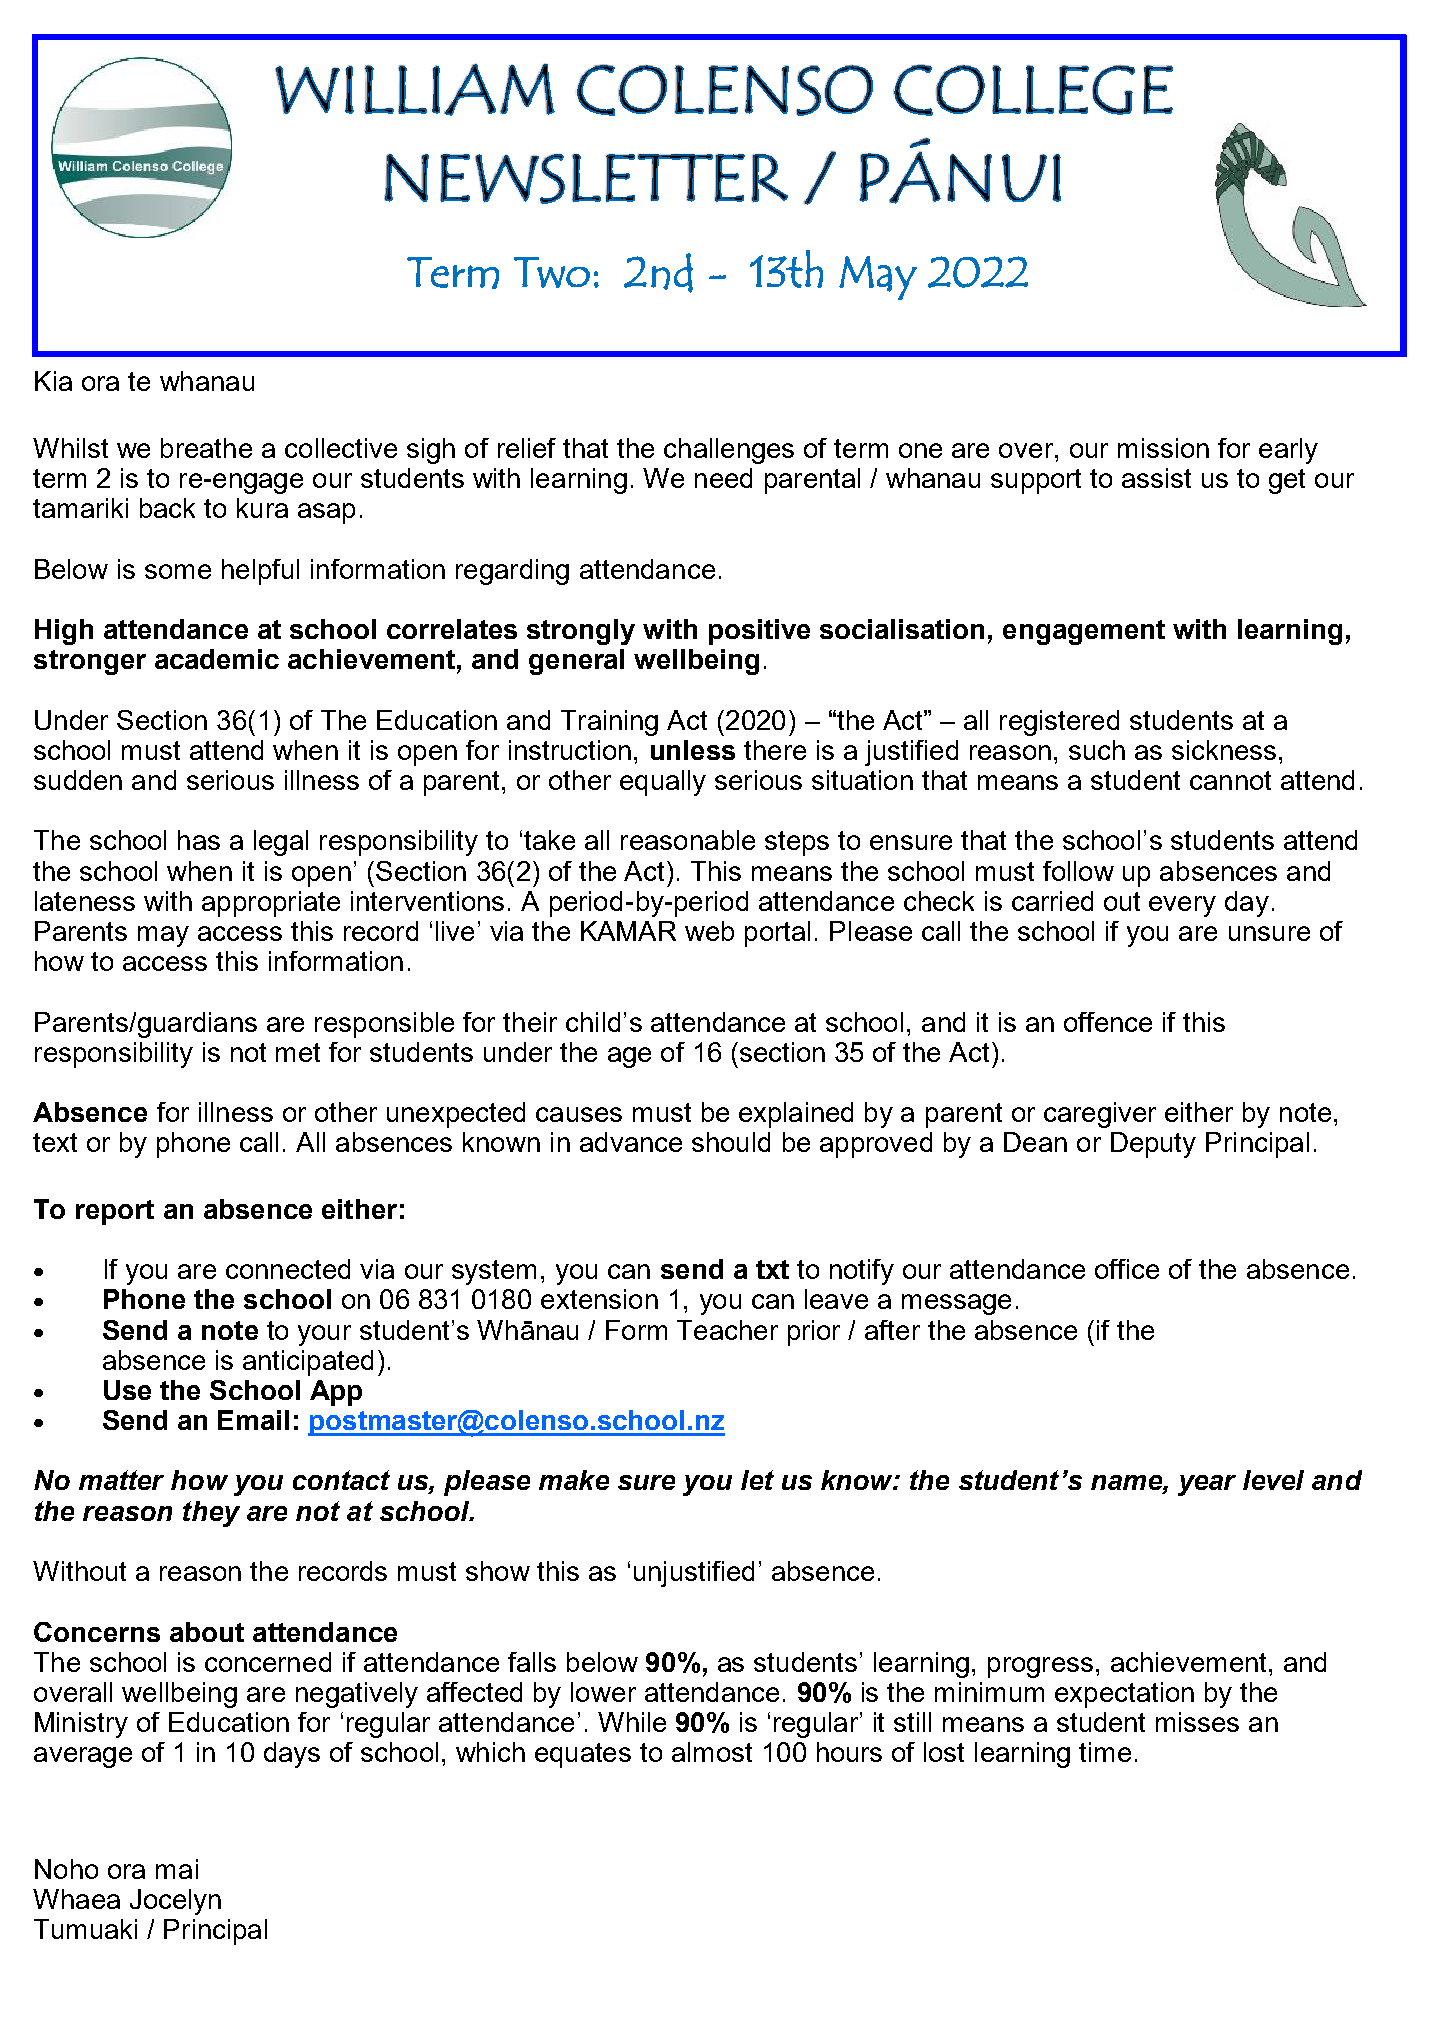 The width and height of the screenshot is (1436, 2031). Describe the element at coordinates (712, 1752) in the screenshot. I see `almost` at that location.
